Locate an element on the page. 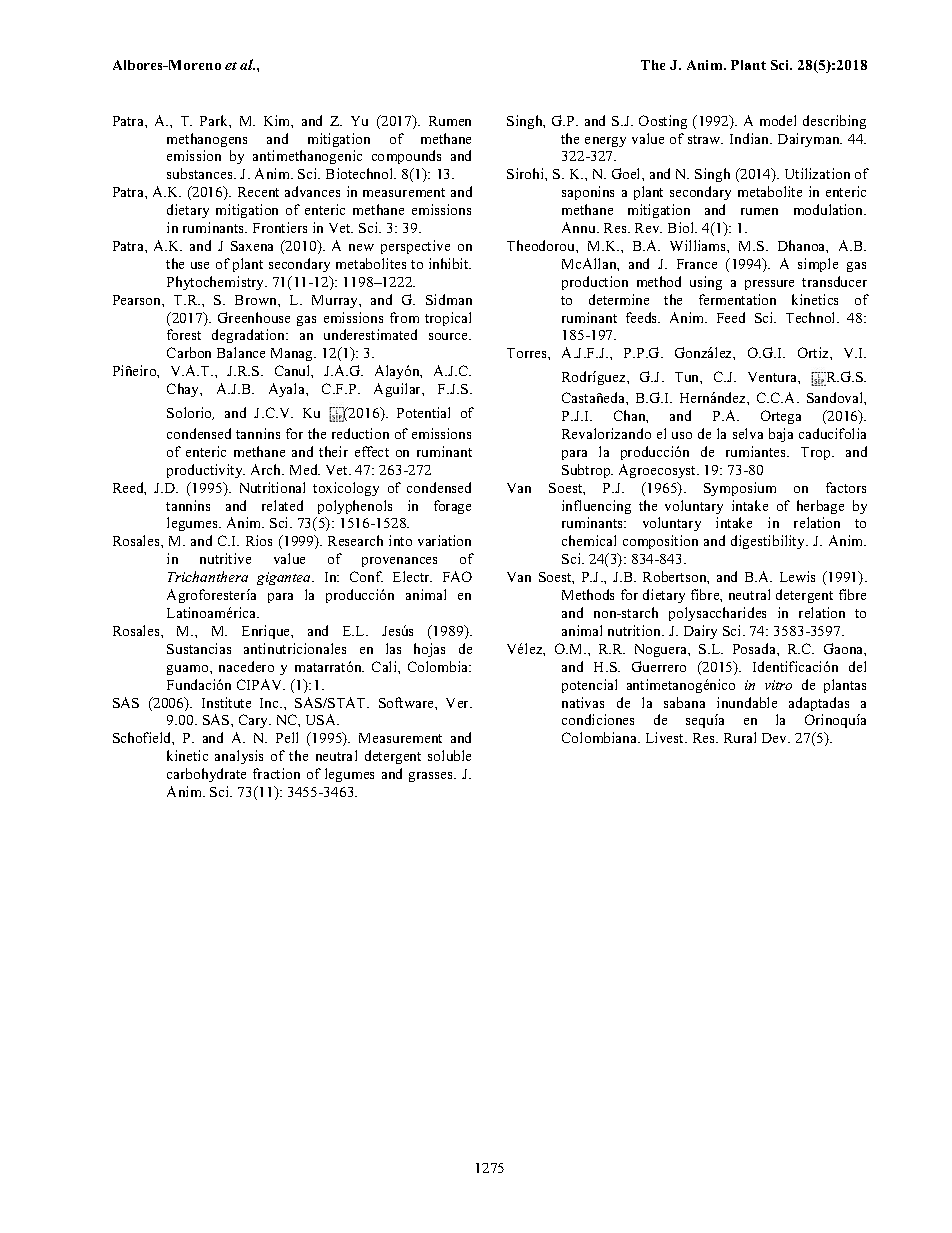 The width and height of the image is (952, 1233). Potential is located at coordinates (423, 412).
